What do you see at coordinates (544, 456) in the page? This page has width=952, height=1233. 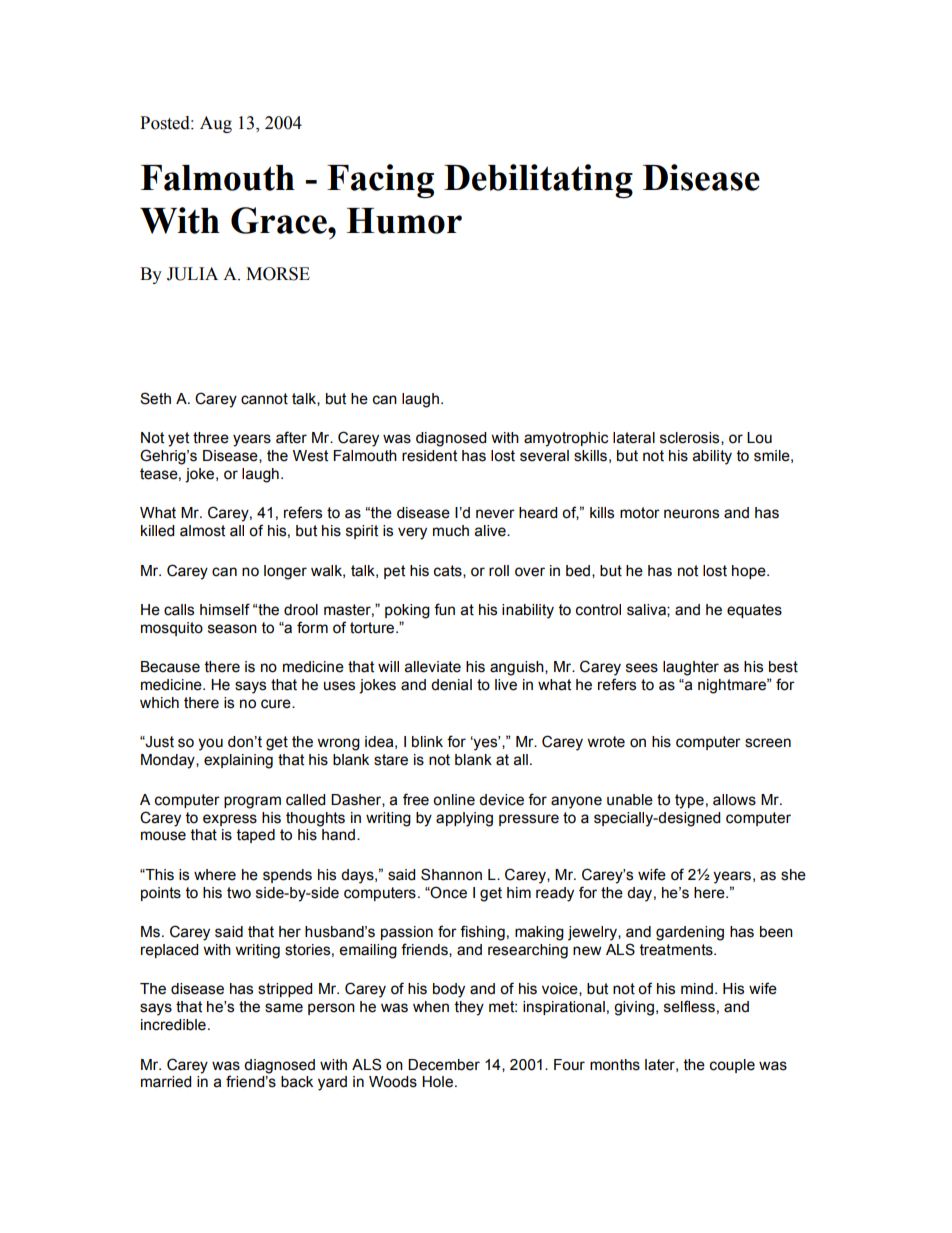 I see `several` at bounding box center [544, 456].
